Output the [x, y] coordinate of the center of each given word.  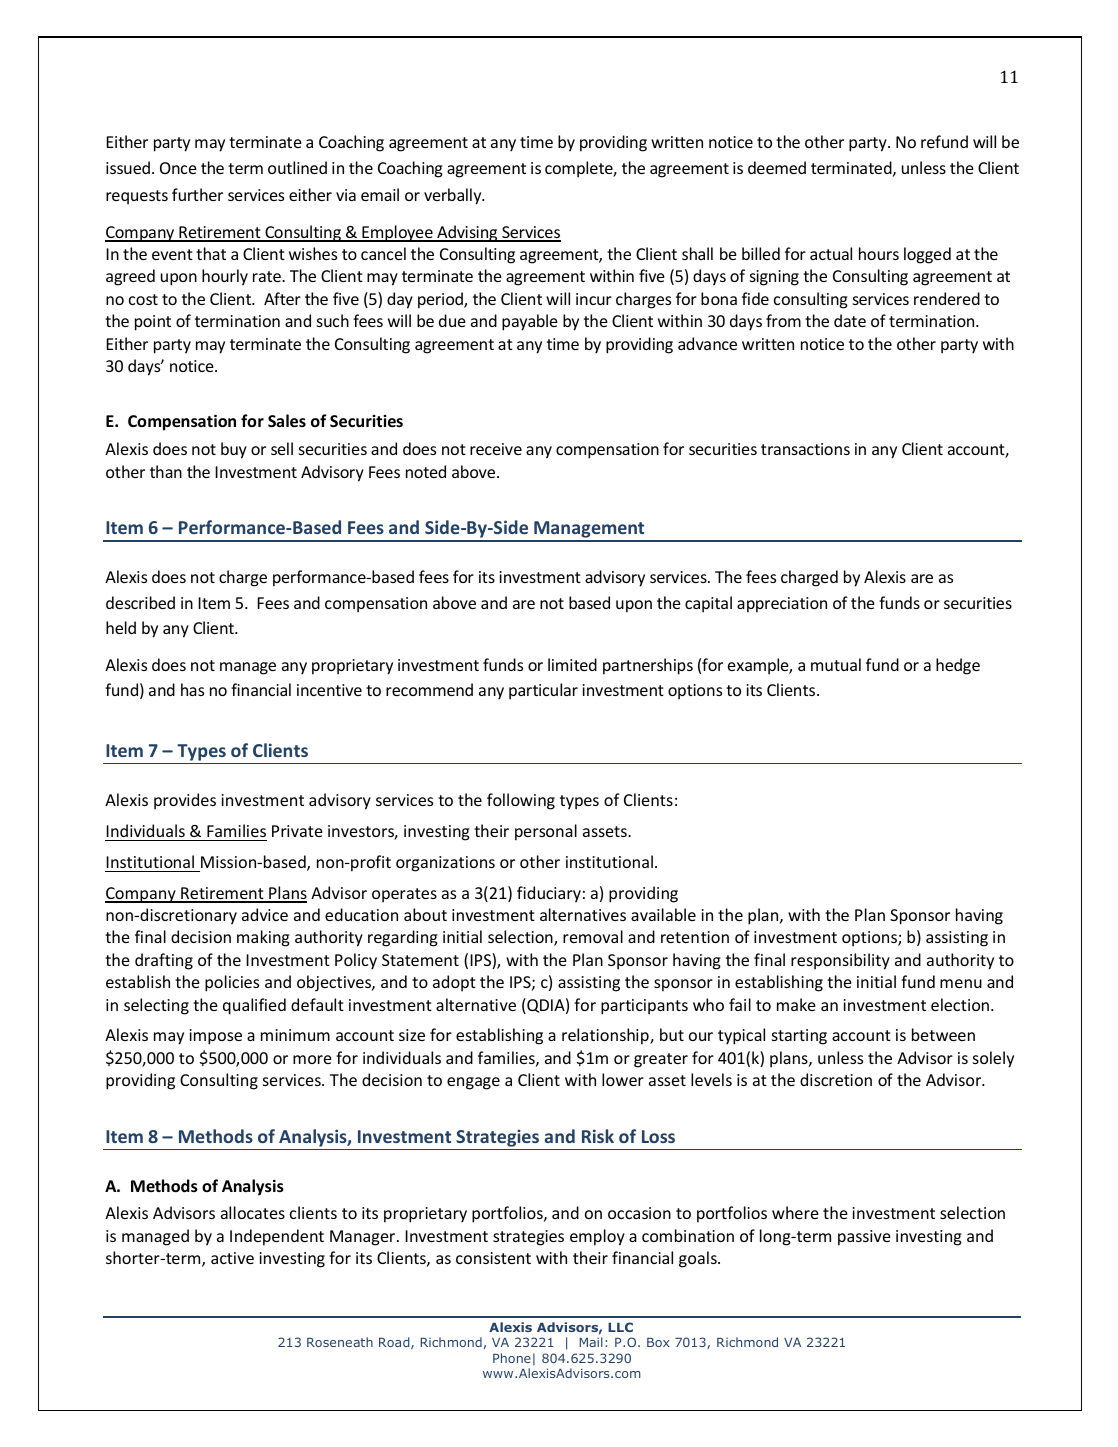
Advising [467, 233]
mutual [836, 664]
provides [185, 801]
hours [879, 253]
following [521, 801]
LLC [620, 1327]
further [197, 194]
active [232, 1258]
